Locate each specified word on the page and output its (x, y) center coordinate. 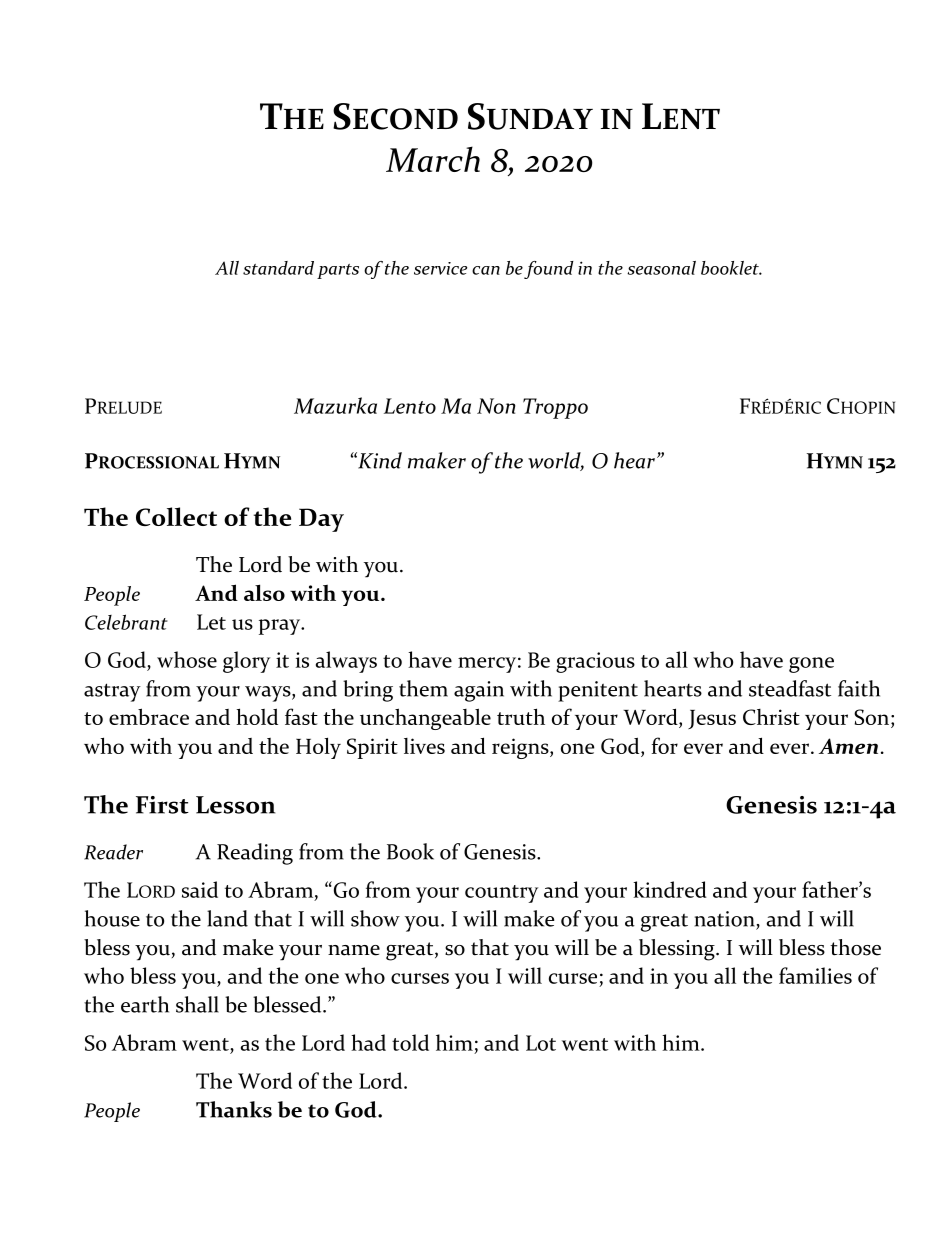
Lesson (235, 805)
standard (278, 268)
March (433, 159)
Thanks (234, 1109)
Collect (176, 516)
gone (811, 665)
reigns (521, 748)
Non (496, 406)
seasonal (661, 268)
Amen (848, 746)
